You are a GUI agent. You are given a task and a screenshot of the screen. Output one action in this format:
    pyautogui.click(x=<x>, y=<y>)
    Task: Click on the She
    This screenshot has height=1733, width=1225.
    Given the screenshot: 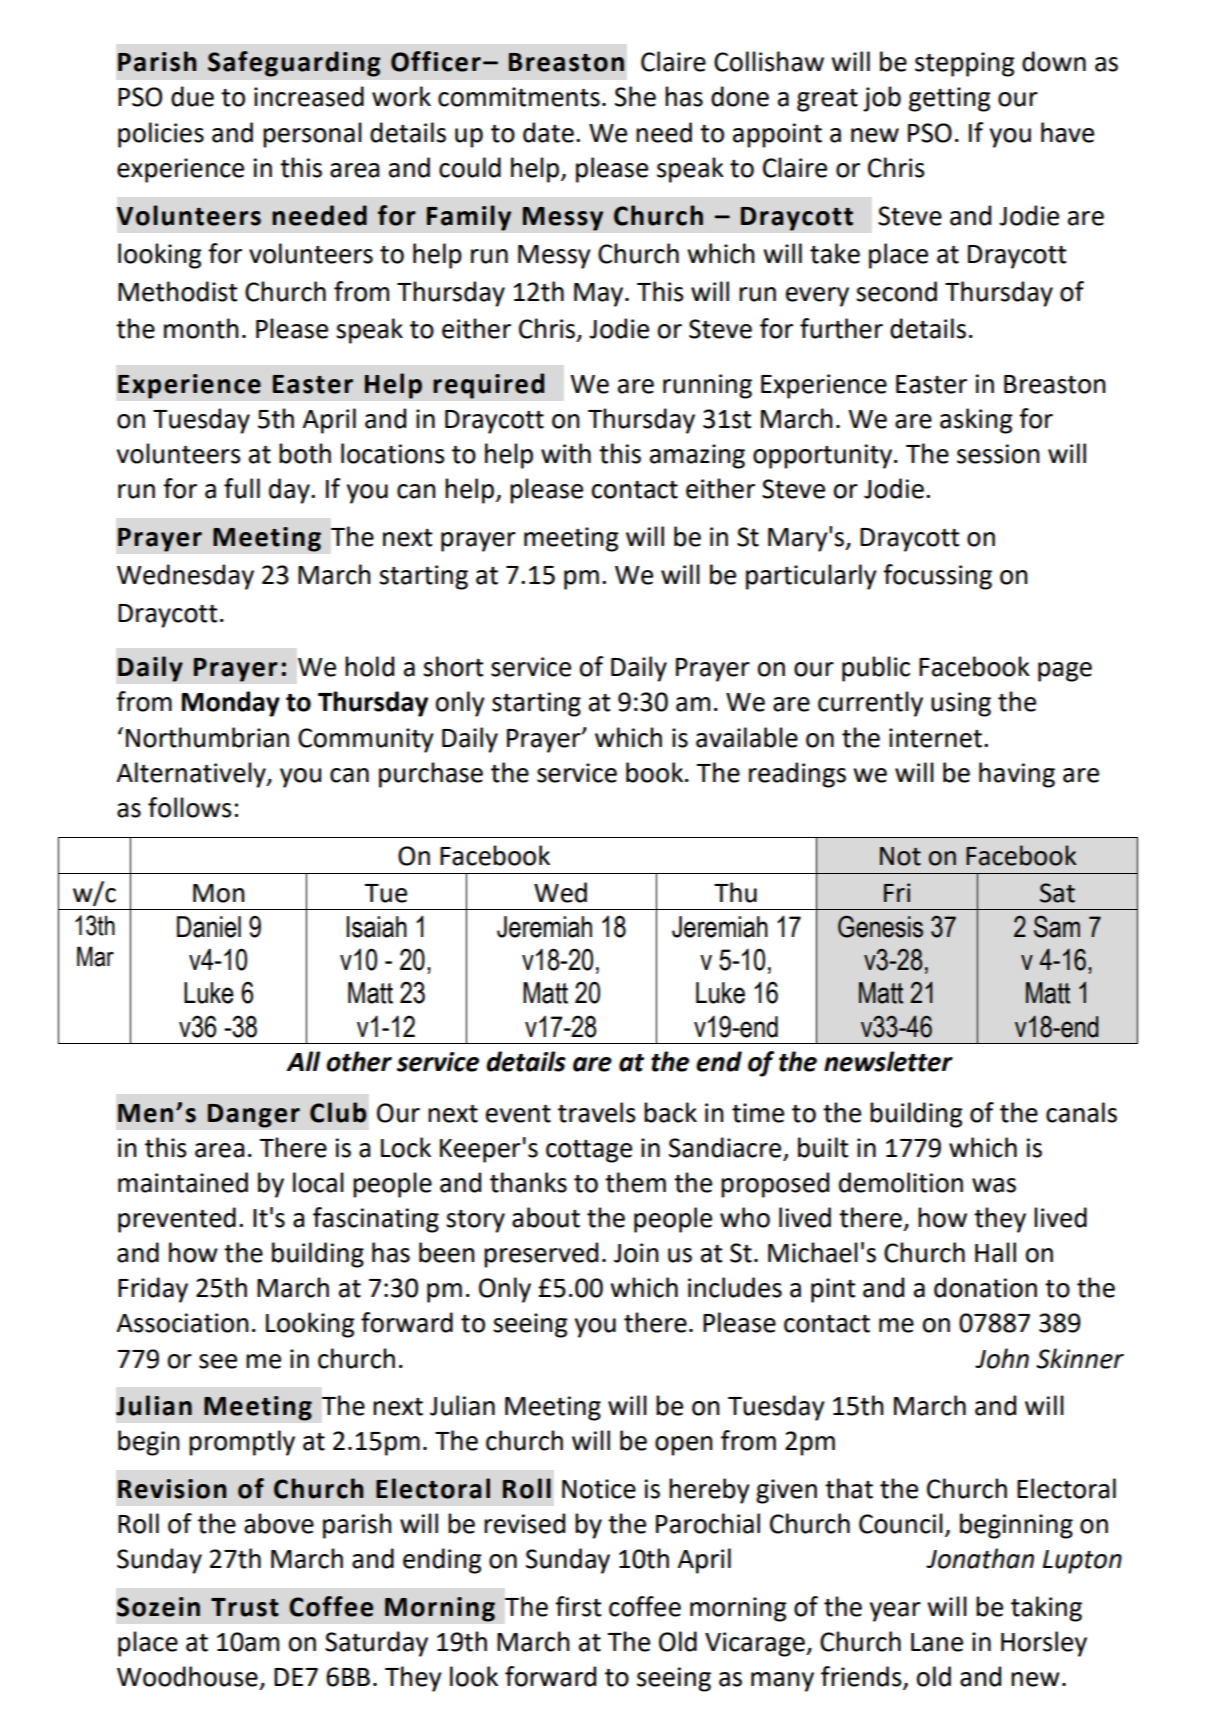 What is the action you would take?
    pyautogui.click(x=635, y=96)
